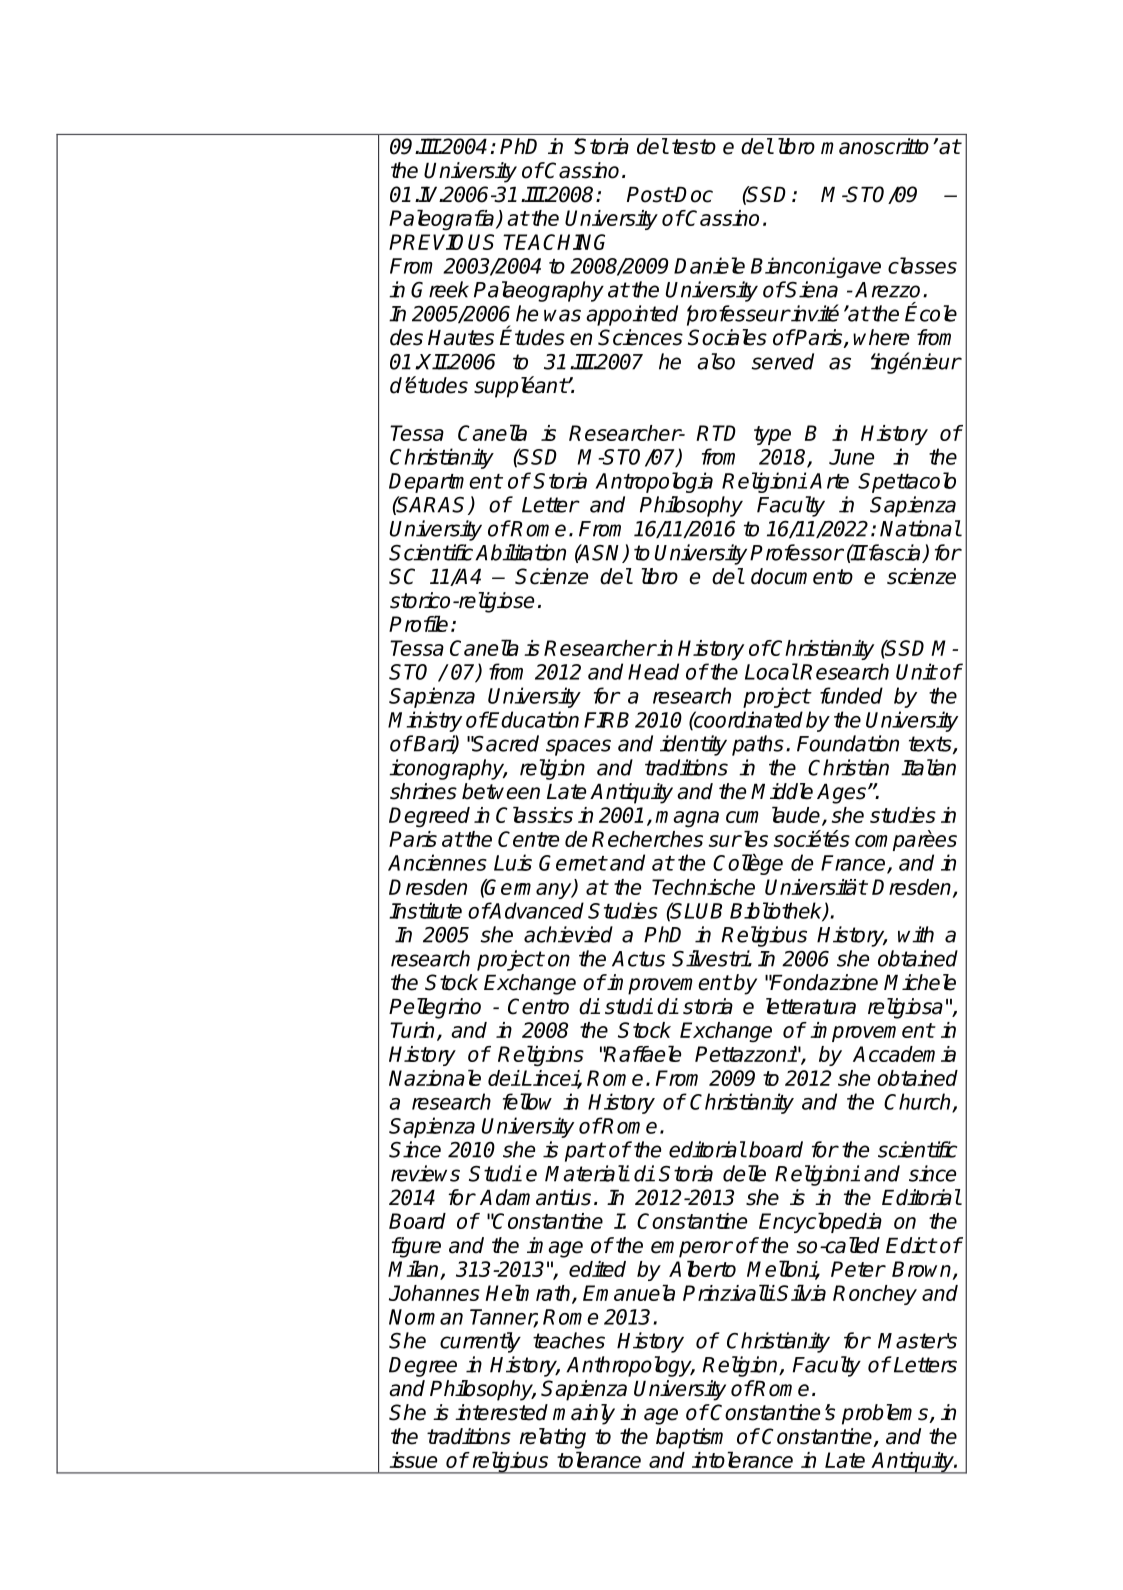 The width and height of the screenshot is (1123, 1590). Describe the element at coordinates (857, 270) in the screenshot. I see `gave` at that location.
